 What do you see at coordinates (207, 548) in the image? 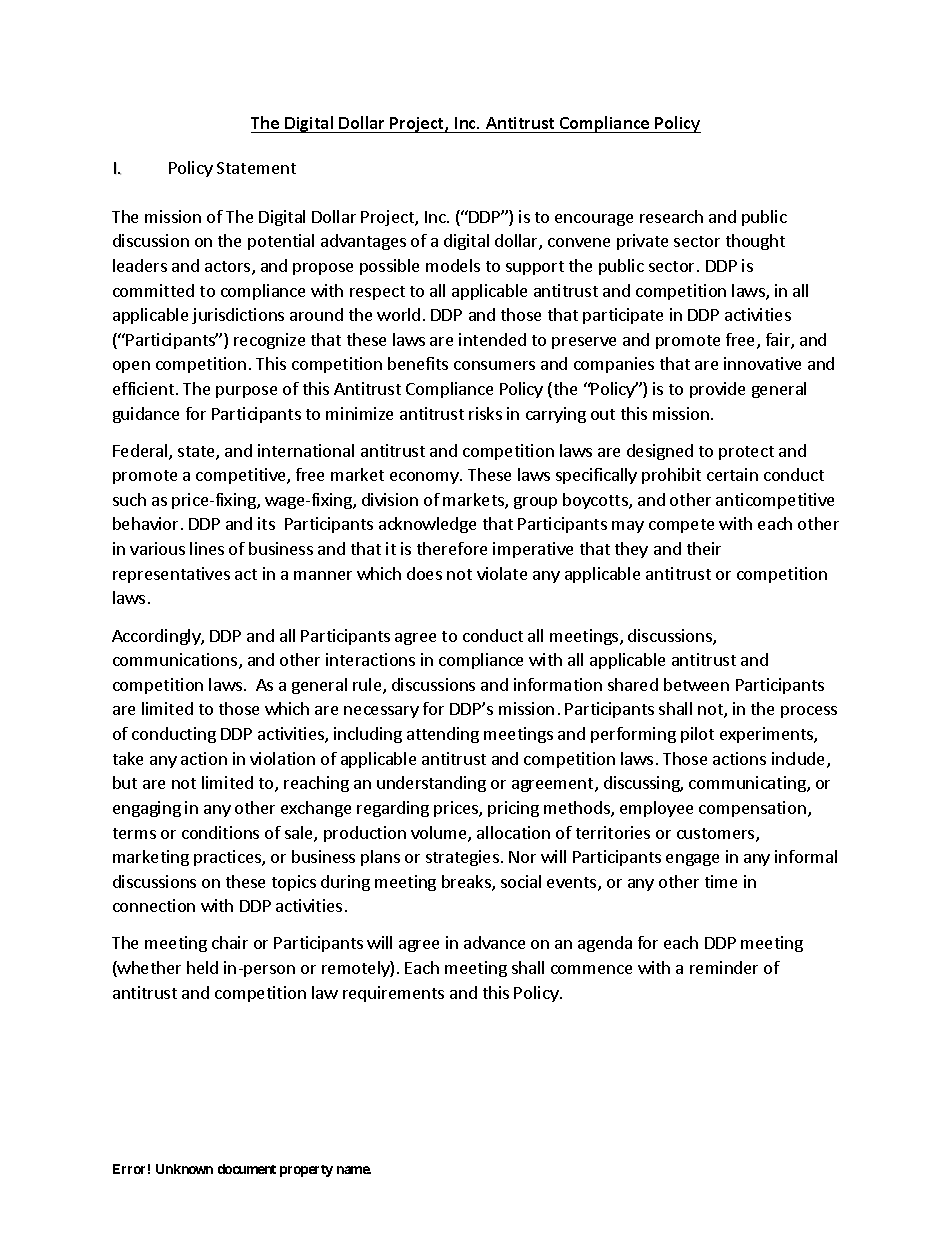
I see `lines` at bounding box center [207, 548].
